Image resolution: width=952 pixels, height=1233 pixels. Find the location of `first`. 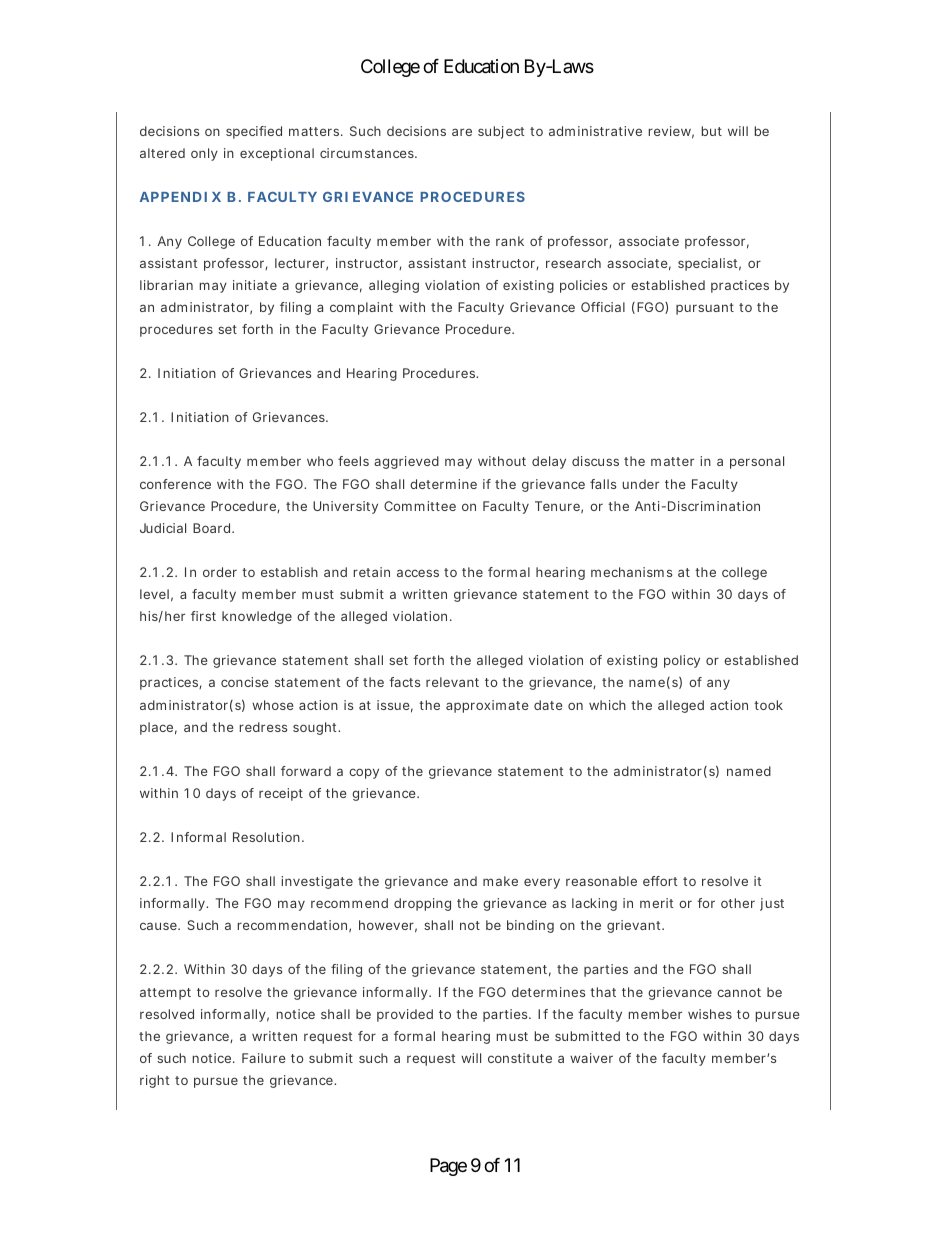

first is located at coordinates (203, 616).
